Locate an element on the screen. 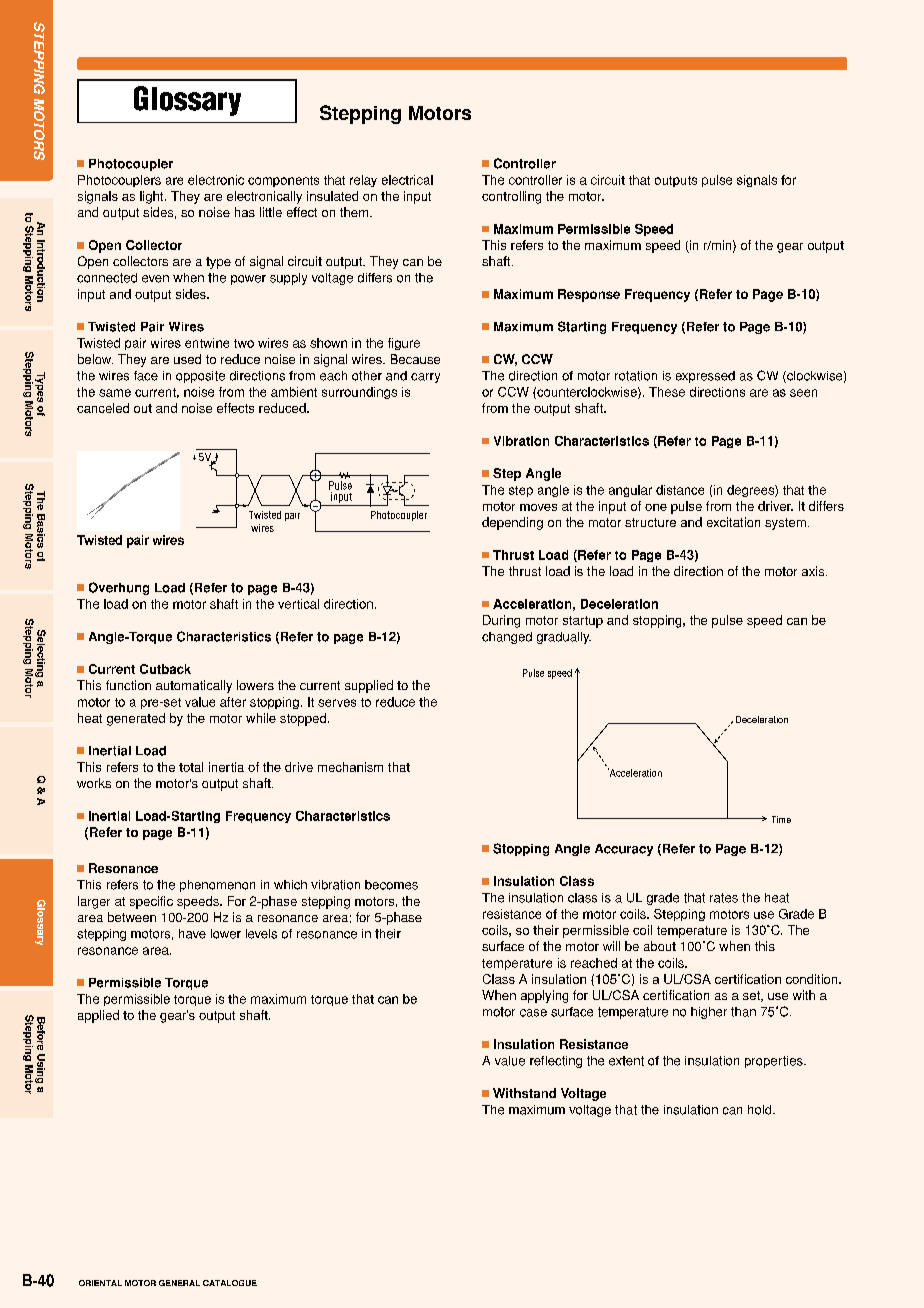  Time is located at coordinates (781, 819).
